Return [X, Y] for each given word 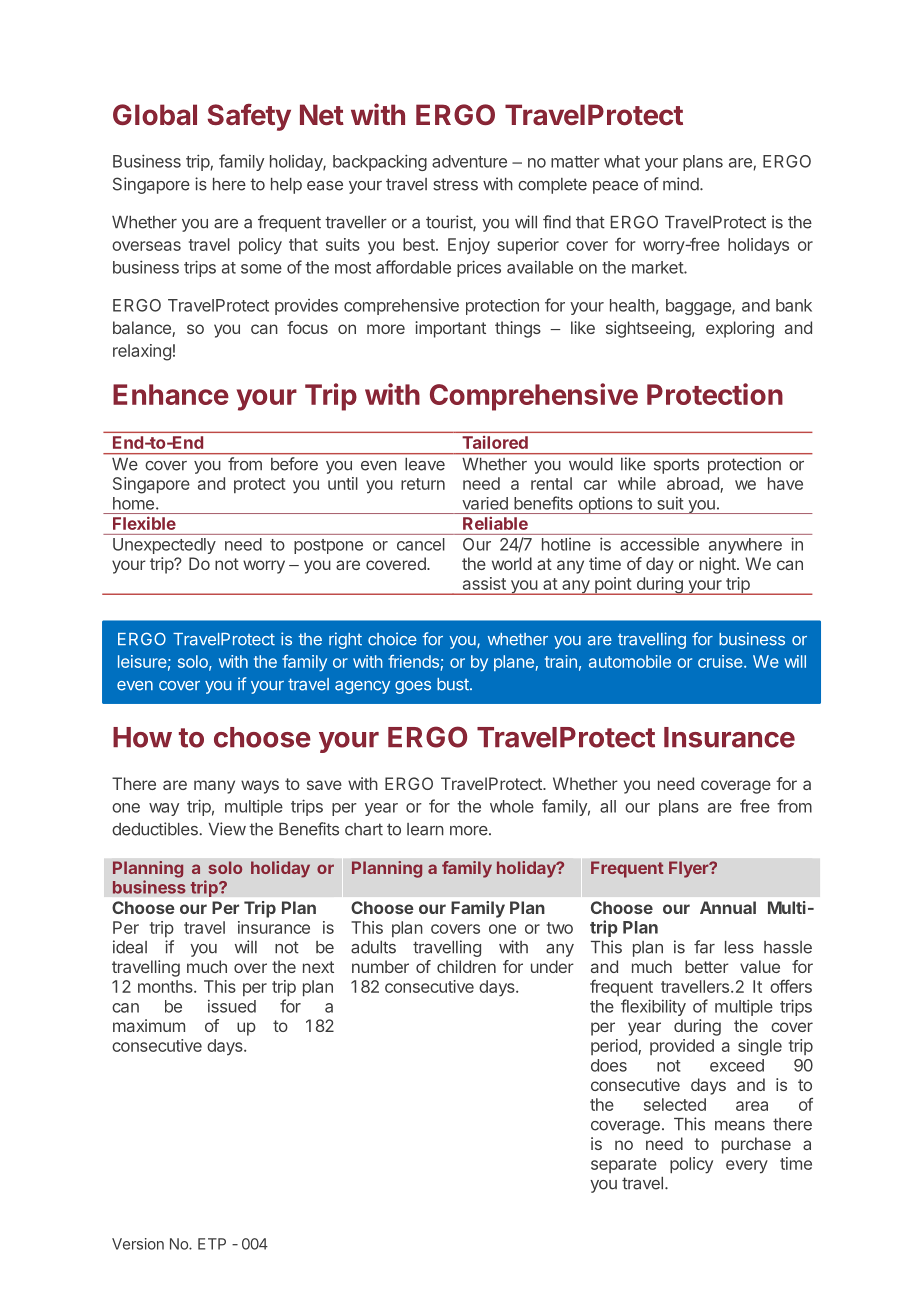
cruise [721, 661]
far [704, 947]
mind [682, 184]
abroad [694, 485]
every [747, 1167]
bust [454, 684]
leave [425, 464]
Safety [249, 117]
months [166, 986]
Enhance [171, 394]
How [142, 737]
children [466, 966]
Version [138, 1244]
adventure [469, 161]
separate [624, 1165]
